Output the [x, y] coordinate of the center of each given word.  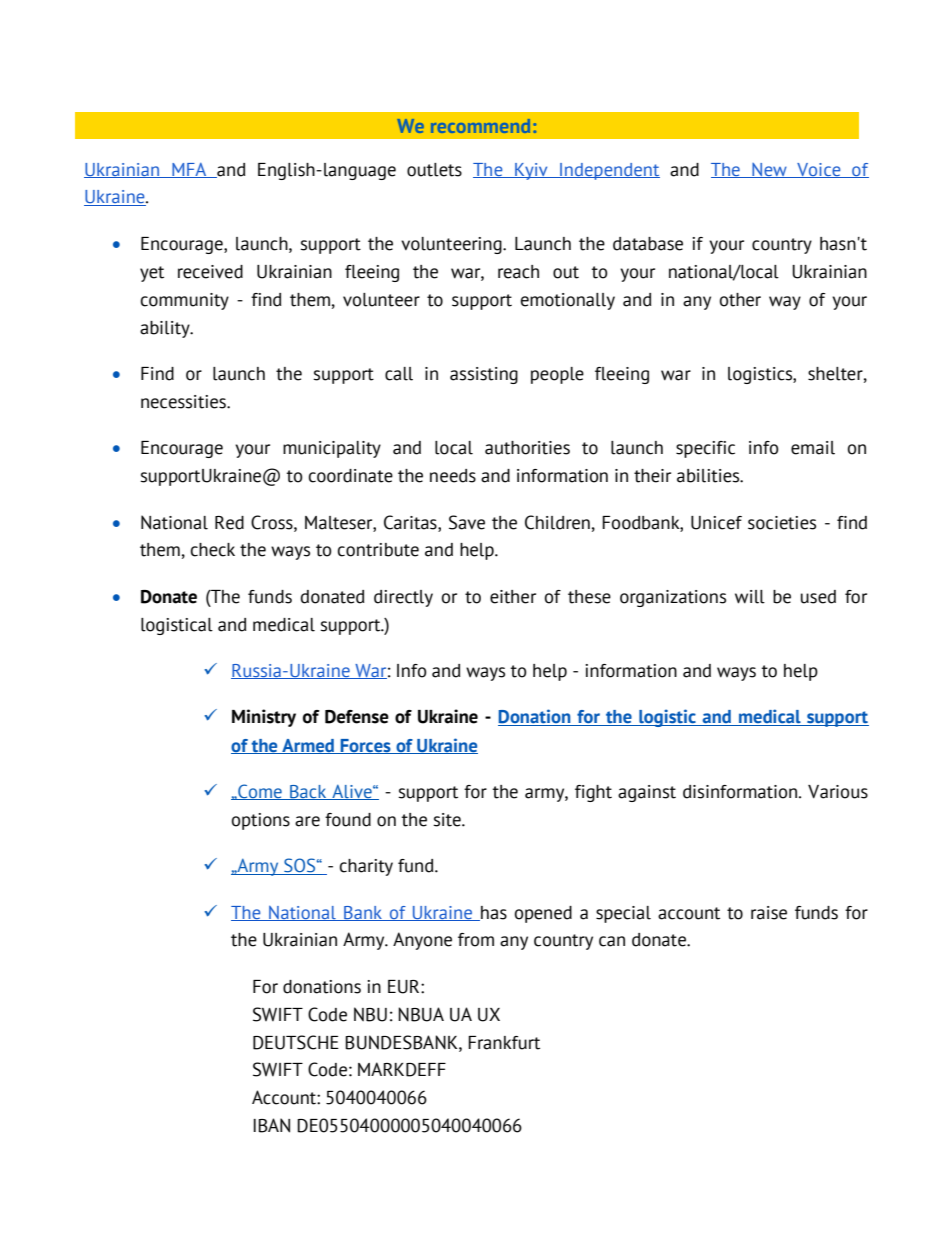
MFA [189, 170]
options [261, 821]
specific [705, 449]
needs [453, 476]
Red [229, 523]
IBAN [272, 1125]
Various [838, 792]
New [769, 170]
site [448, 820]
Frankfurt [504, 1043]
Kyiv [531, 171]
